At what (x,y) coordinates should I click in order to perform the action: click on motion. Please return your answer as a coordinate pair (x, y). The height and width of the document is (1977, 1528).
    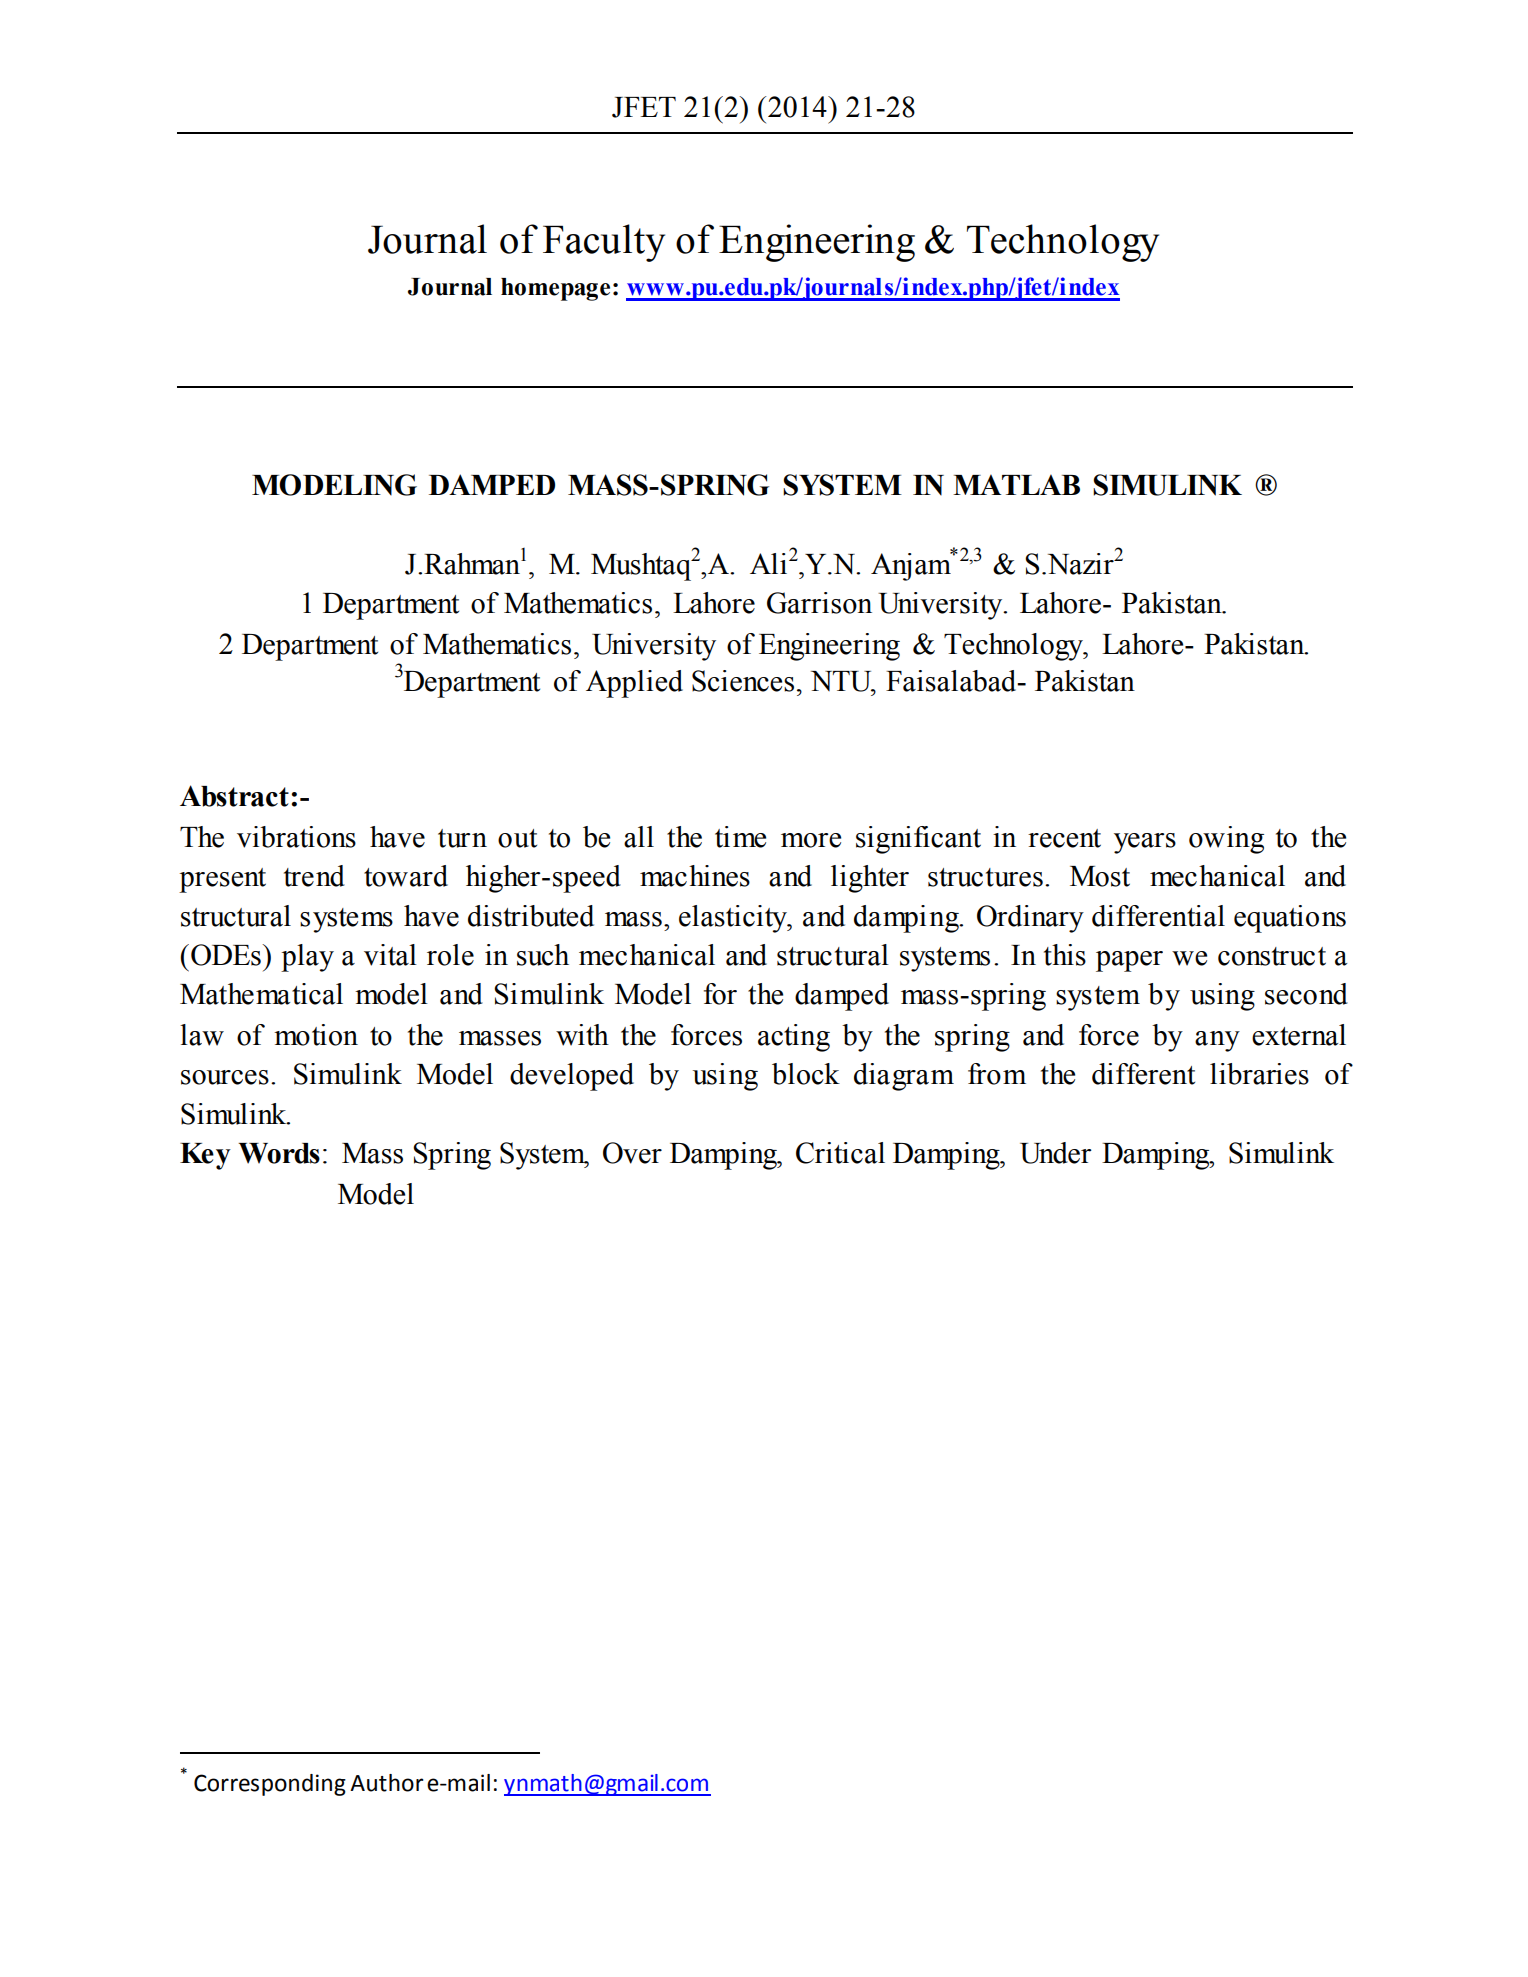
    Looking at the image, I should click on (316, 1035).
